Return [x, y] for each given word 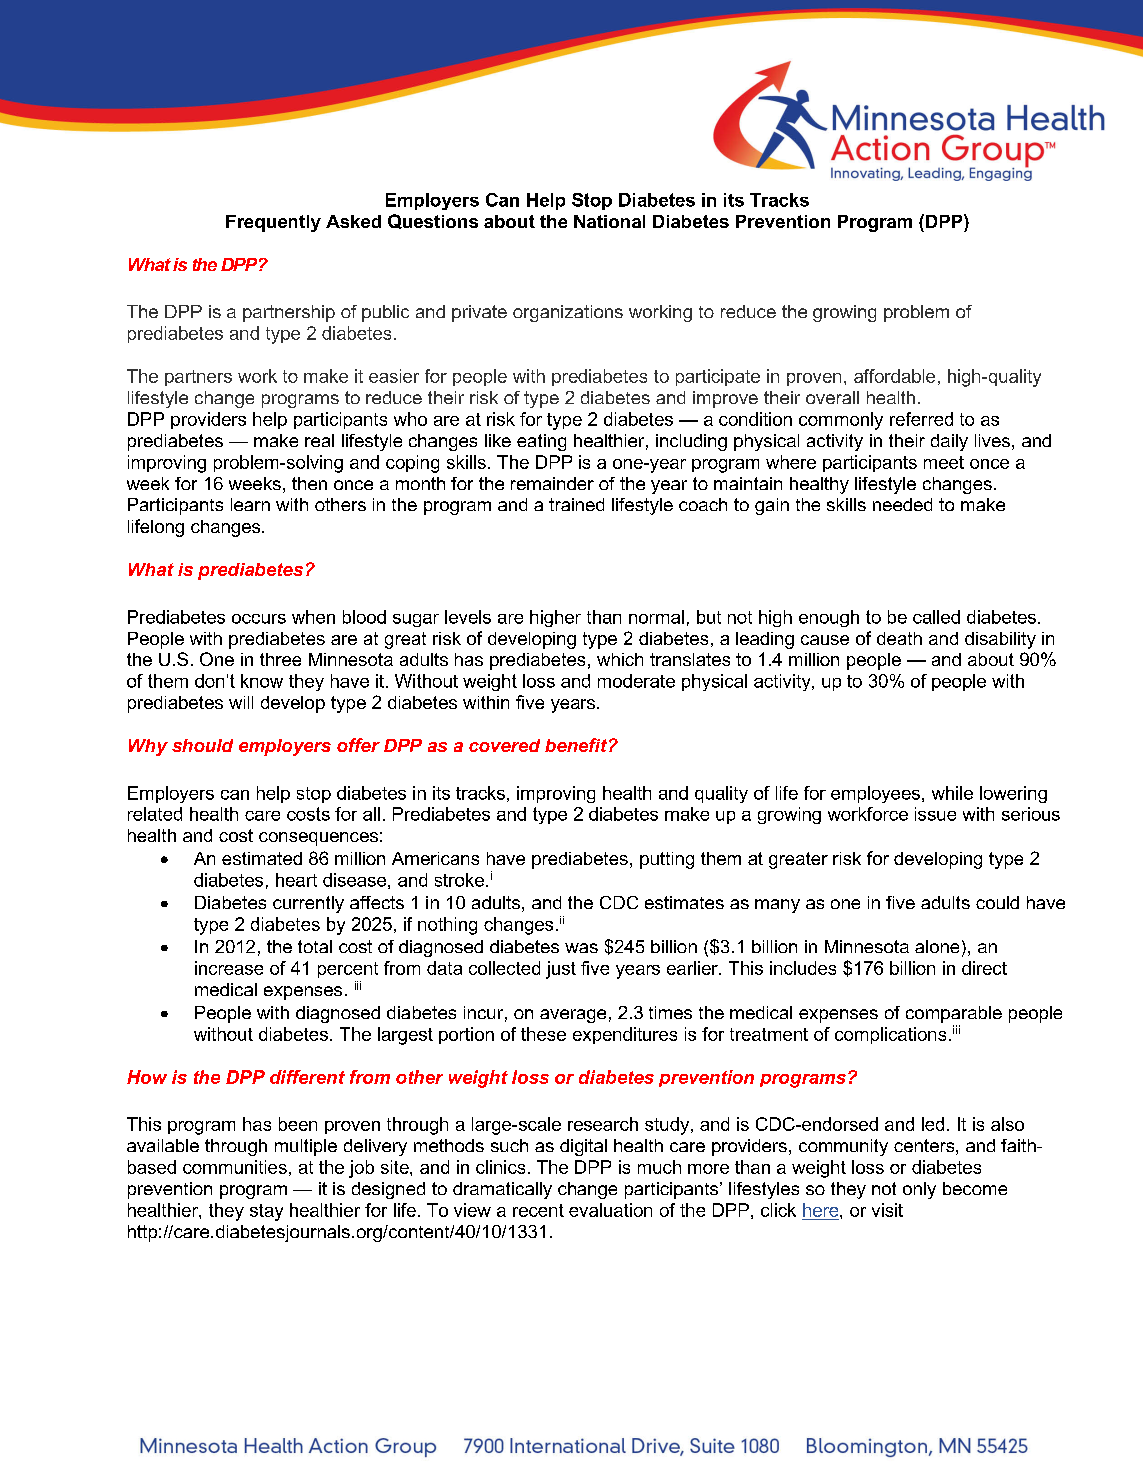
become [975, 1188]
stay [266, 1212]
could [997, 902]
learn [250, 504]
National [609, 221]
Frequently [273, 223]
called [936, 617]
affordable [894, 376]
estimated [262, 858]
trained [576, 504]
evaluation [610, 1210]
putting [667, 860]
